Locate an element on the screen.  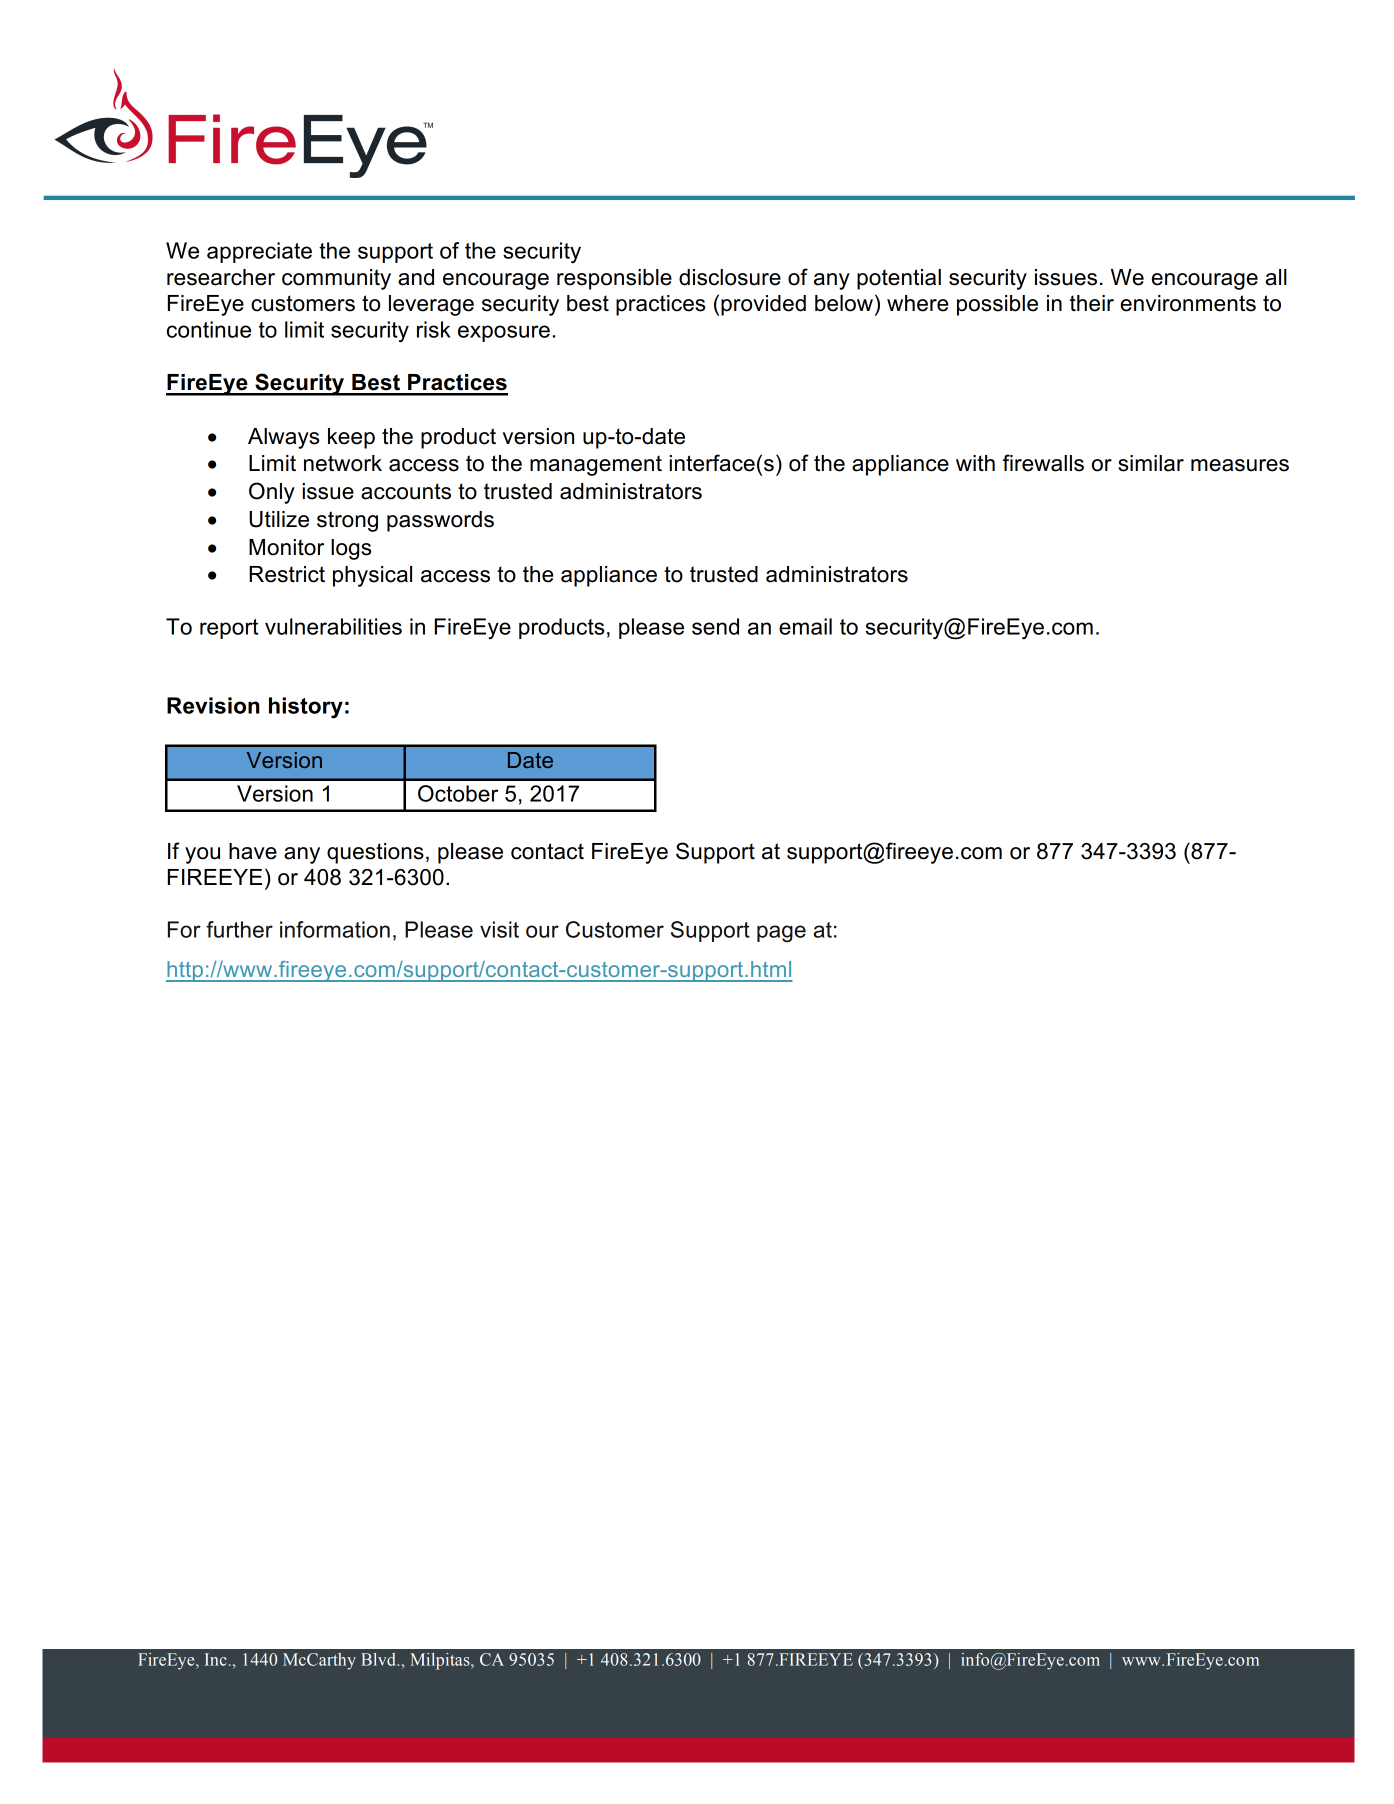
page is located at coordinates (781, 934).
